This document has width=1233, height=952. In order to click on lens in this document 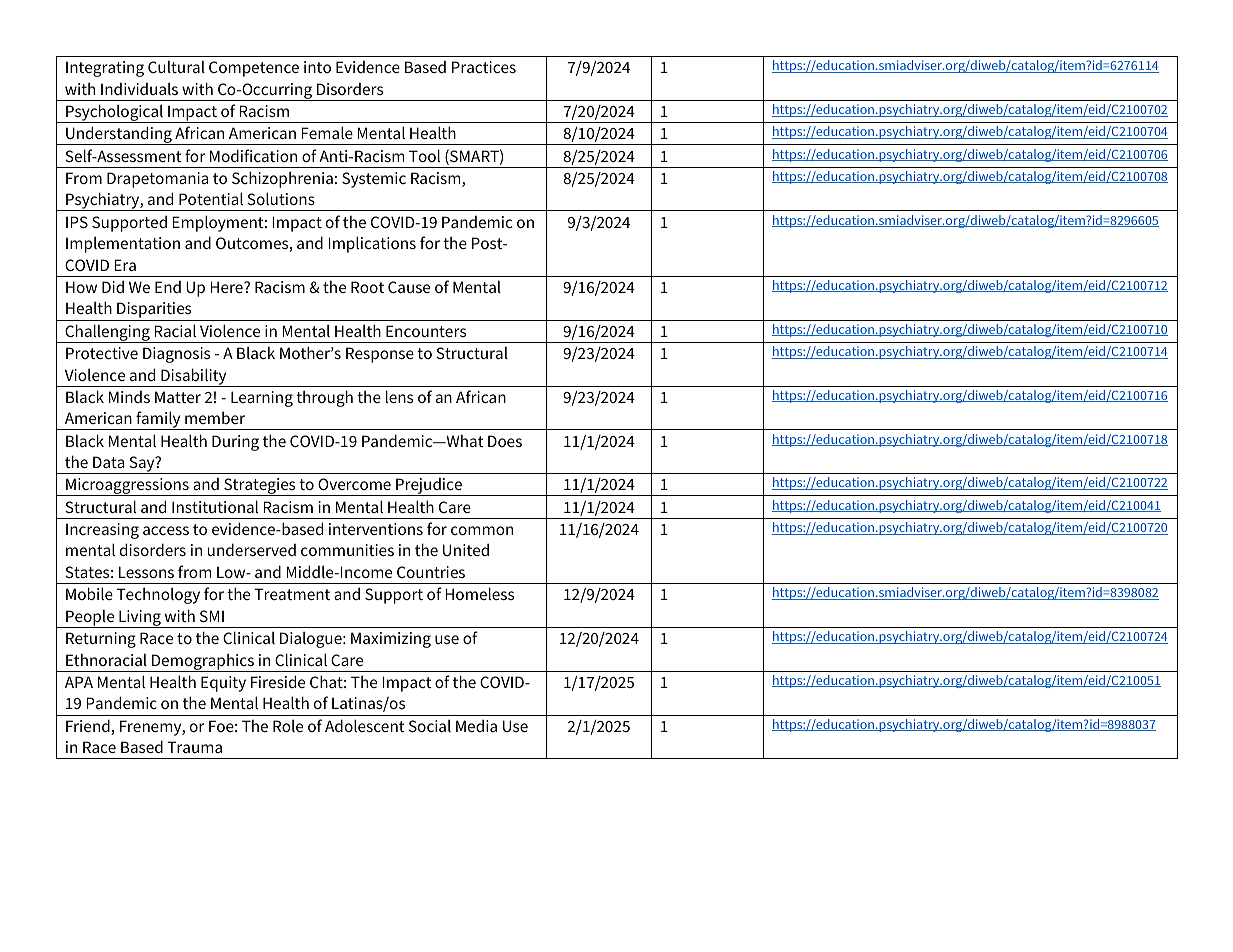, I will do `click(399, 396)`.
